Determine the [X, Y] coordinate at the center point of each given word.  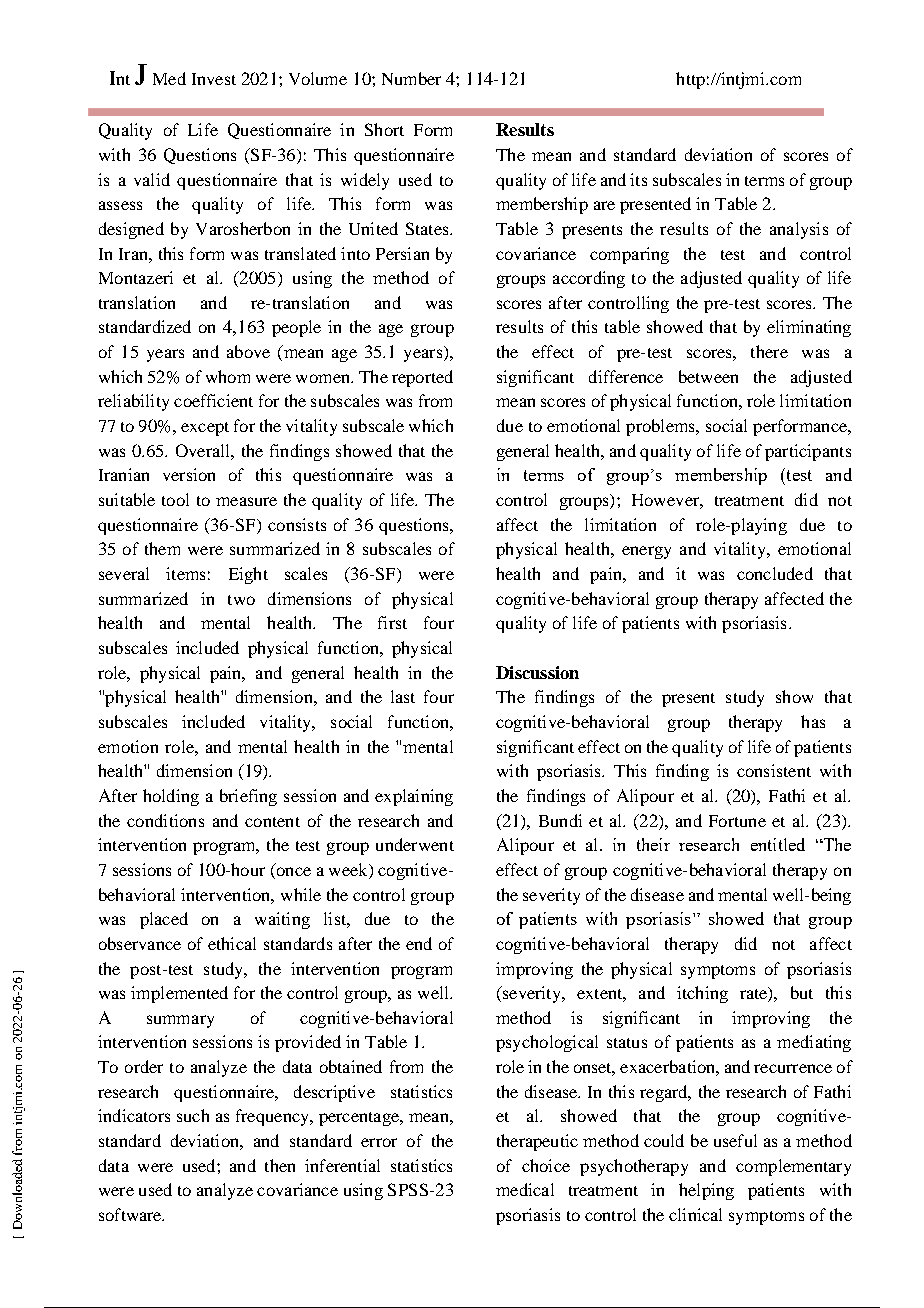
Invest [214, 79]
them [162, 548]
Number [411, 78]
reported [422, 378]
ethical [232, 943]
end [419, 943]
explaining [414, 797]
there [769, 351]
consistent [774, 770]
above [248, 351]
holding [171, 797]
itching [702, 994]
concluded [775, 573]
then [280, 1165]
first [392, 622]
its [638, 179]
